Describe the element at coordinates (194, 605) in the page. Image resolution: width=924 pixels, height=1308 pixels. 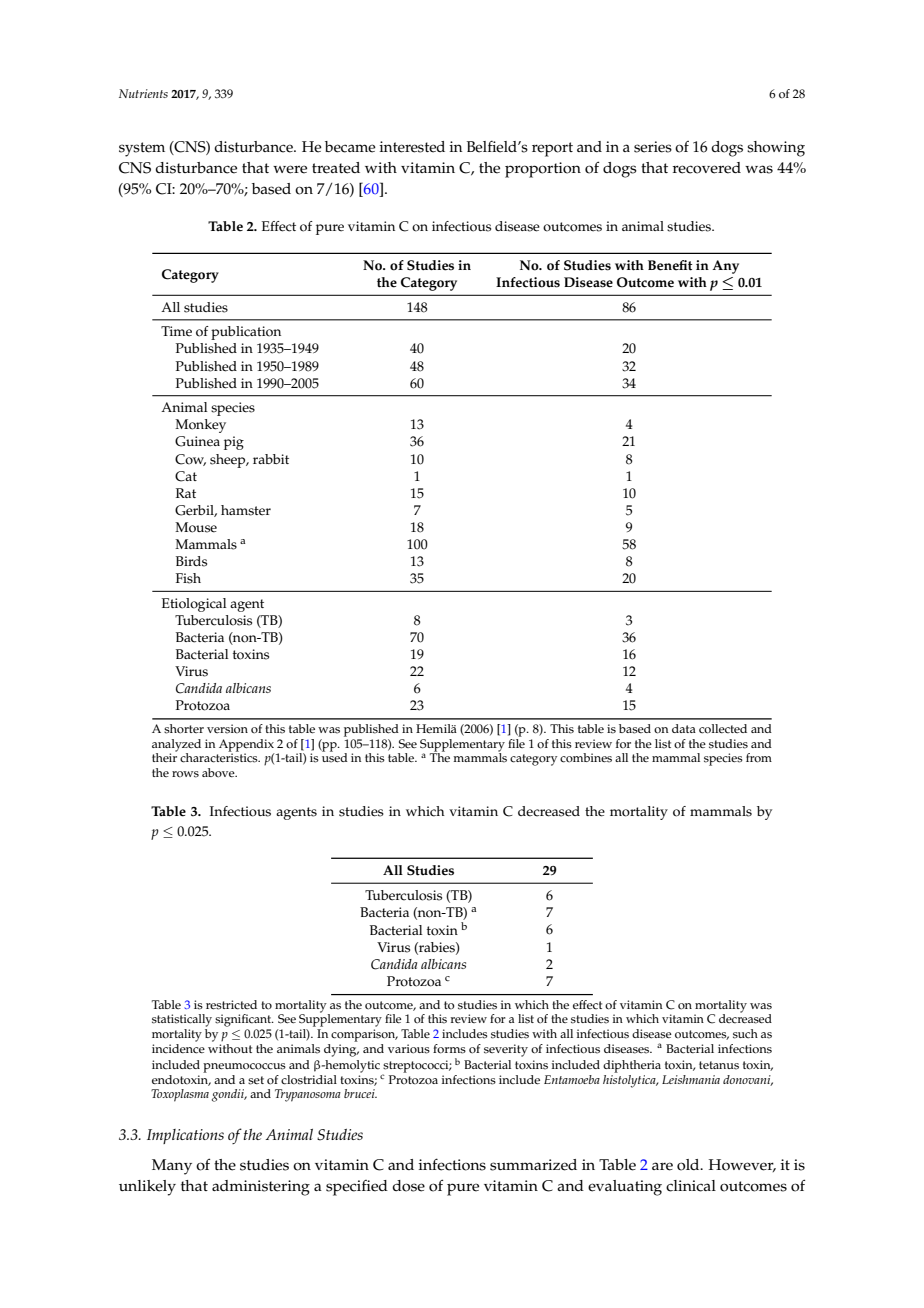
I see `Etiological` at that location.
